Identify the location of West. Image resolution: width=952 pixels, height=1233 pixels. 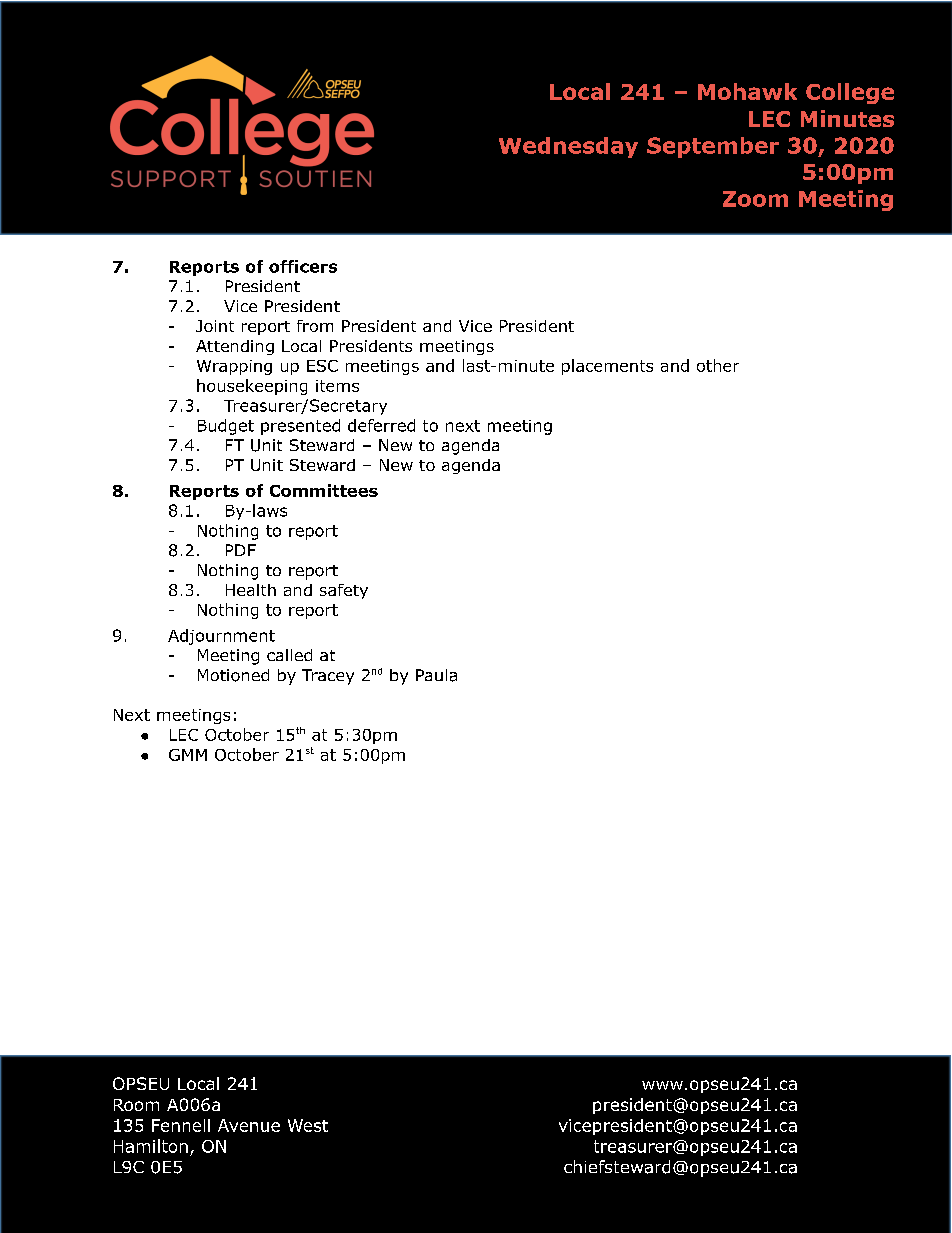
(308, 1125).
